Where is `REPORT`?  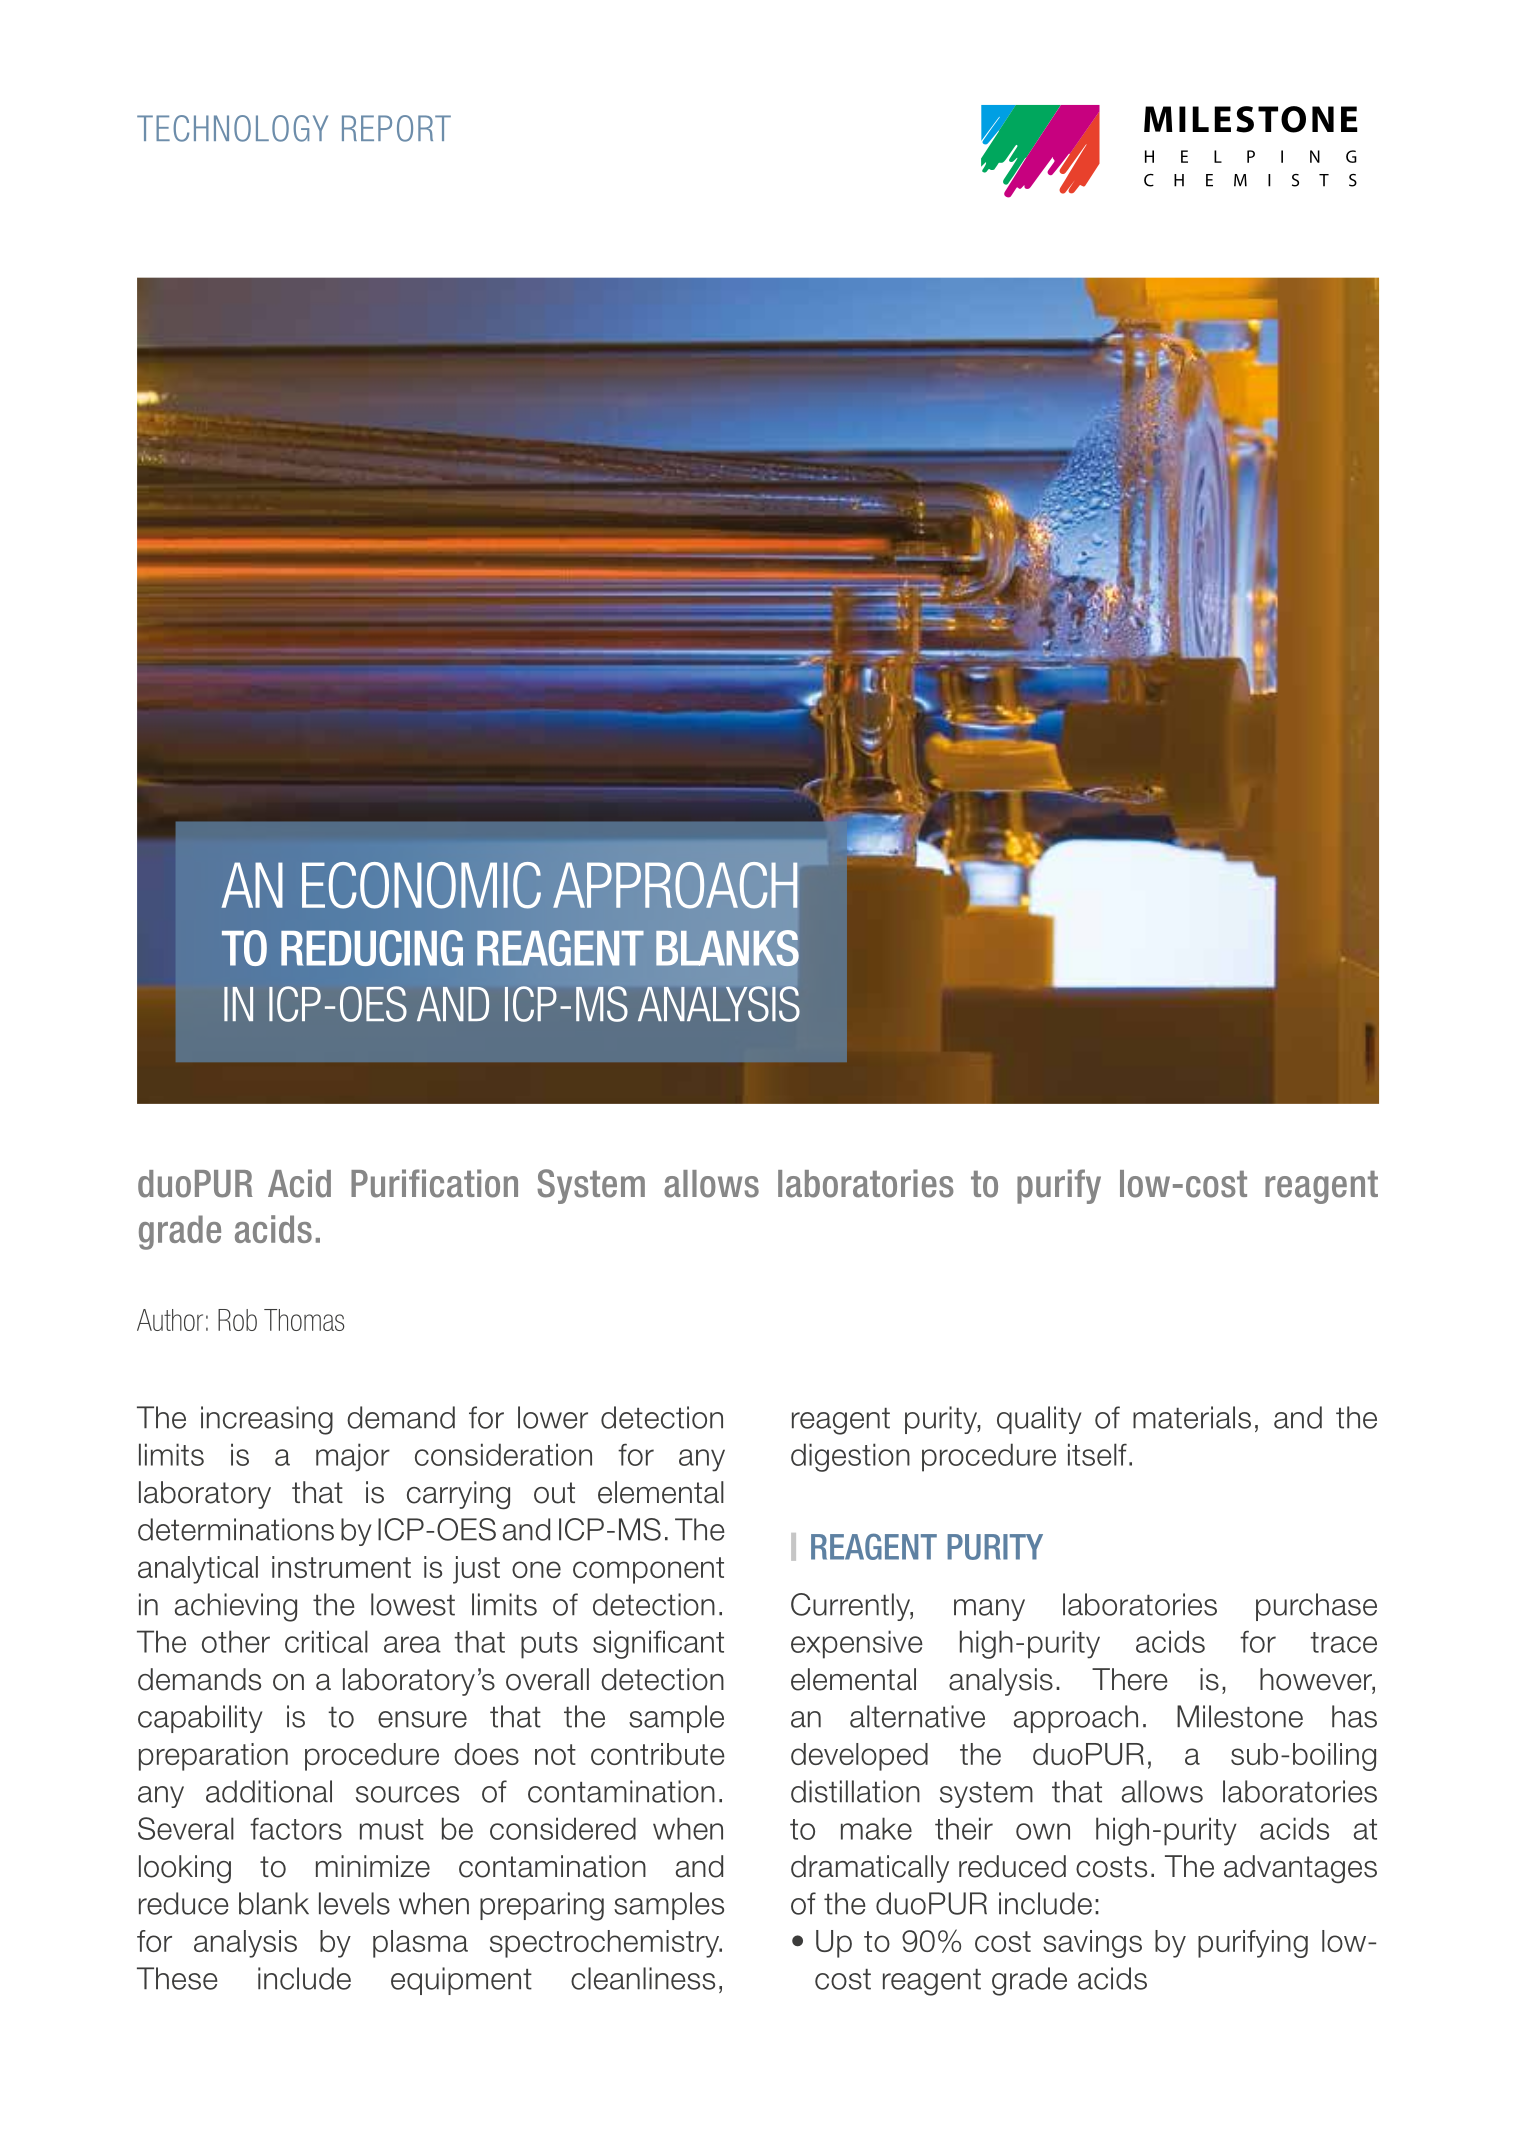 REPORT is located at coordinates (396, 128).
